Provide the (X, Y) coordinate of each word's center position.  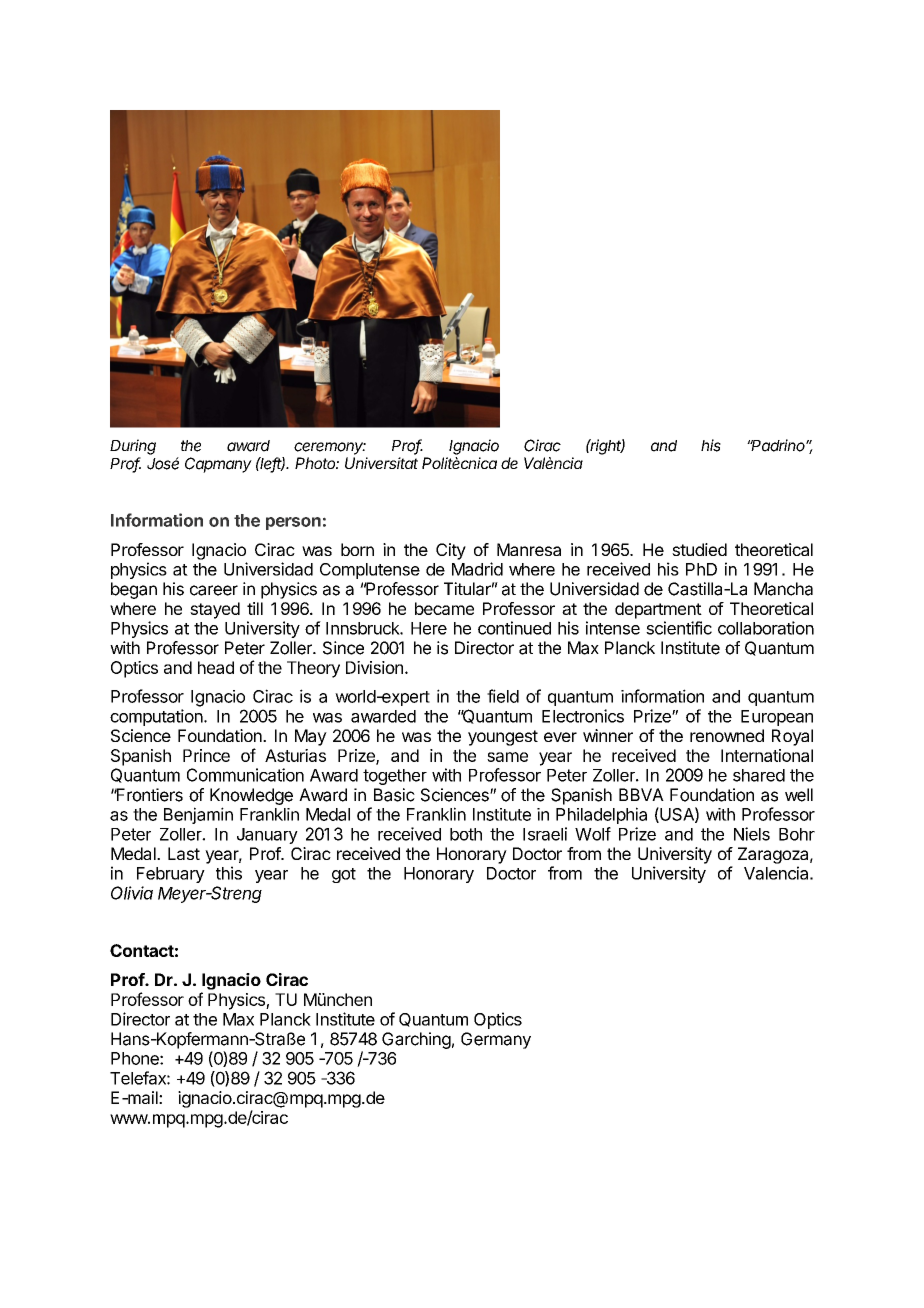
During (133, 447)
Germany (496, 1040)
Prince (206, 755)
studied (699, 549)
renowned (727, 735)
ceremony (330, 448)
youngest (503, 738)
